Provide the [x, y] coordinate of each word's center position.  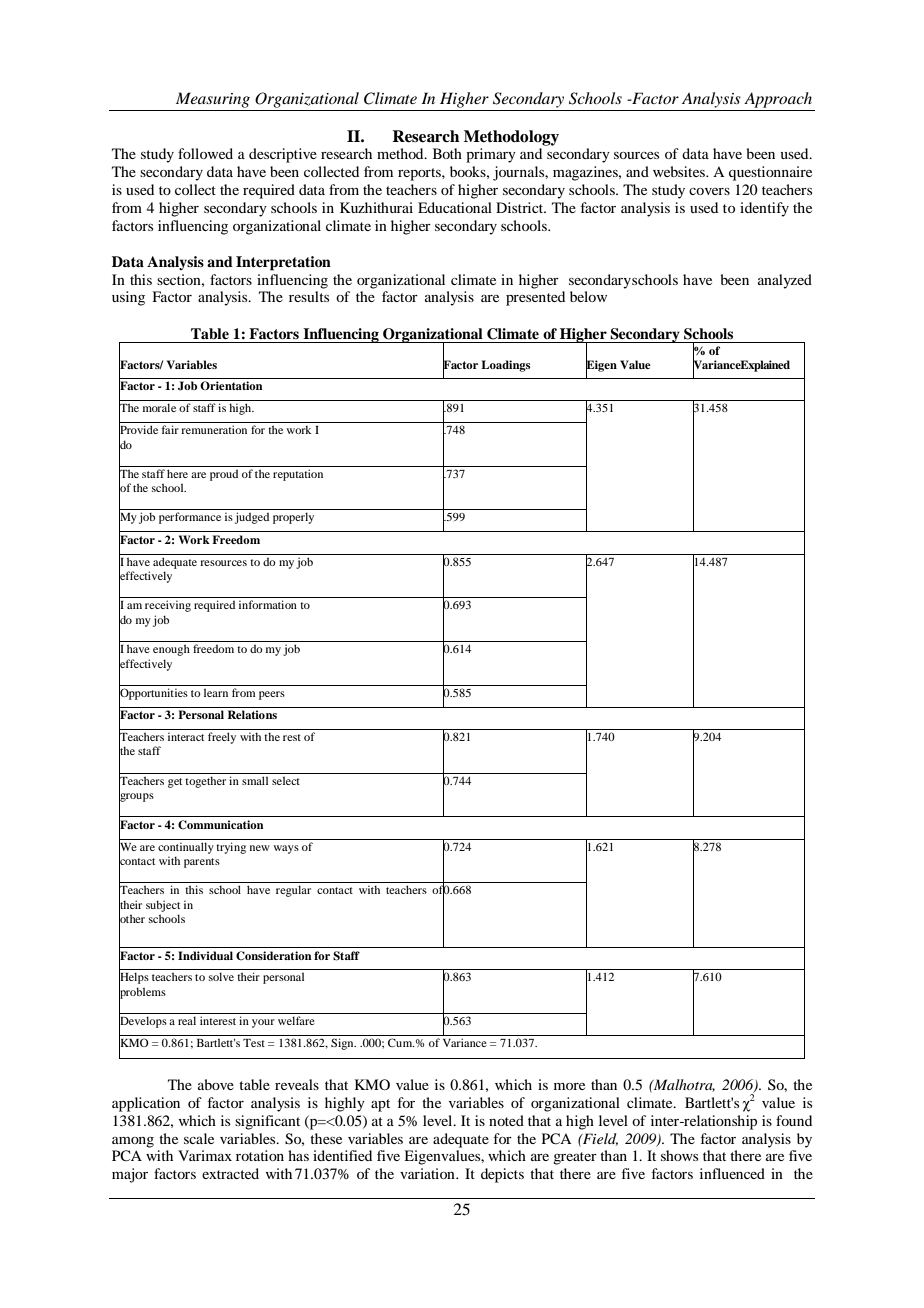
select [286, 780]
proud [224, 475]
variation [428, 1173]
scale [199, 1138]
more [569, 1086]
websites [680, 171]
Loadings [505, 366]
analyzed [785, 281]
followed [205, 153]
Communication [221, 825]
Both [447, 153]
